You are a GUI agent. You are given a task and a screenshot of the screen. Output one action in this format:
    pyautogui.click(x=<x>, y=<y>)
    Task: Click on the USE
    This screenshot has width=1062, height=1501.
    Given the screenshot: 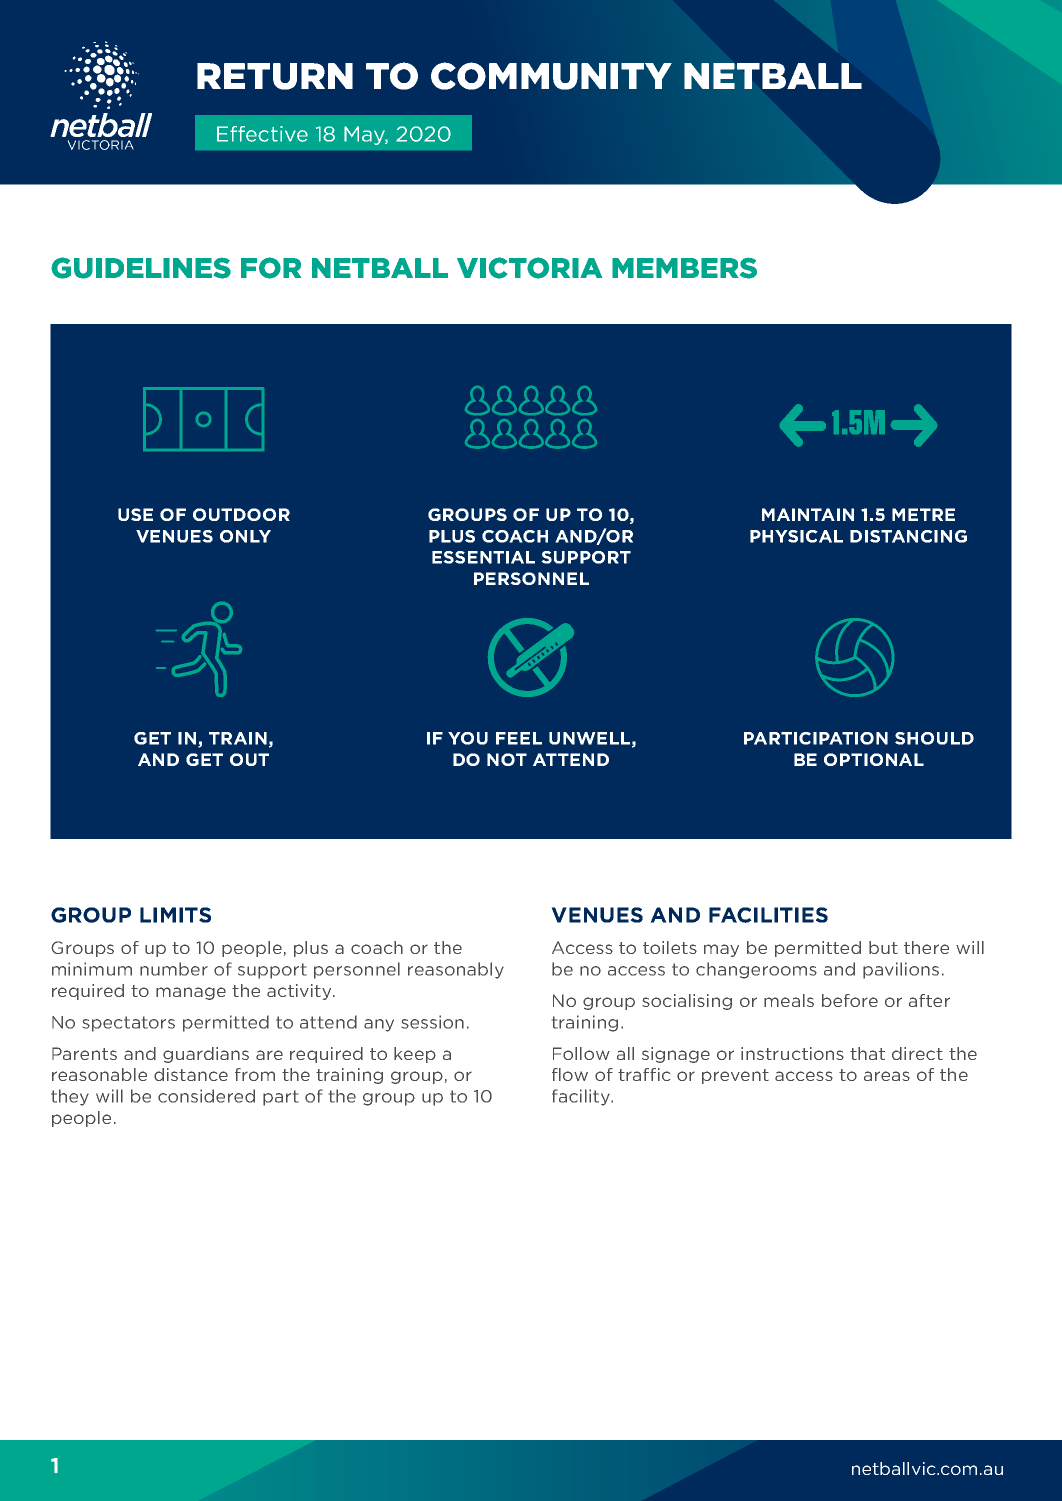 What is the action you would take?
    pyautogui.click(x=135, y=514)
